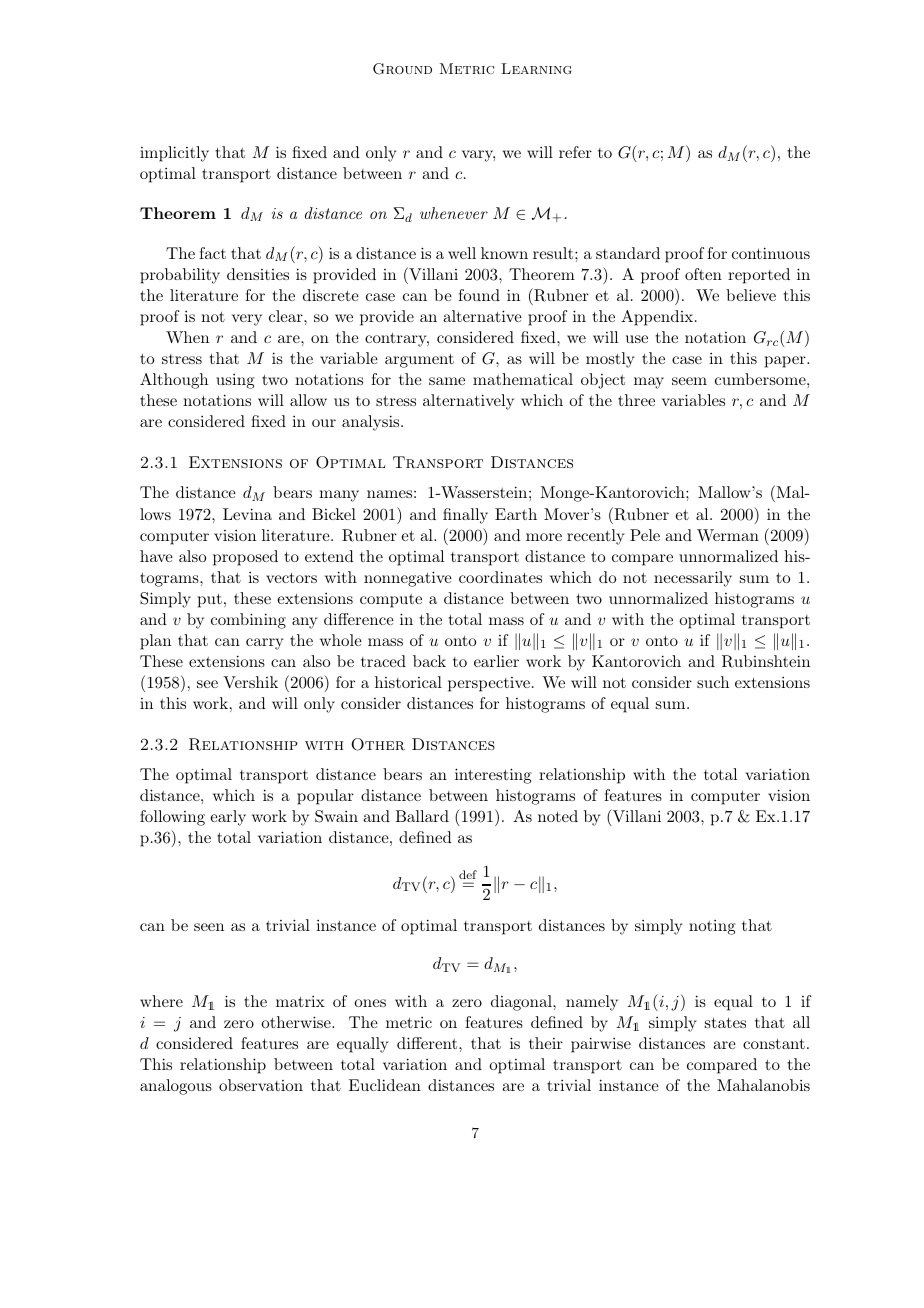 The width and height of the page is (924, 1308). I want to click on different, so click(428, 1043).
